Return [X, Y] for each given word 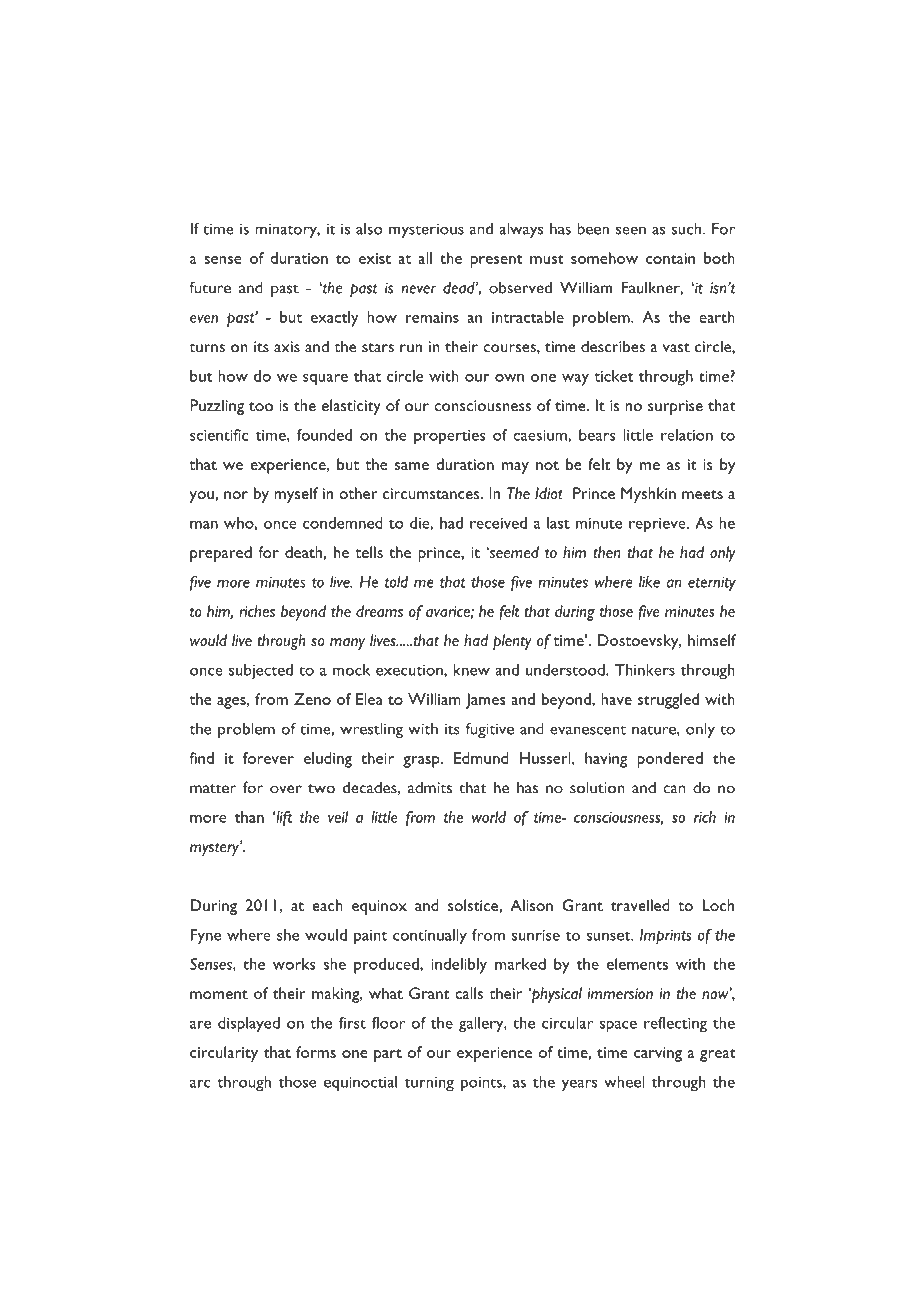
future [210, 287]
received [498, 523]
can [674, 789]
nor [236, 495]
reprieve [658, 525]
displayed [249, 1025]
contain [670, 258]
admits [430, 787]
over [286, 789]
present [496, 261]
